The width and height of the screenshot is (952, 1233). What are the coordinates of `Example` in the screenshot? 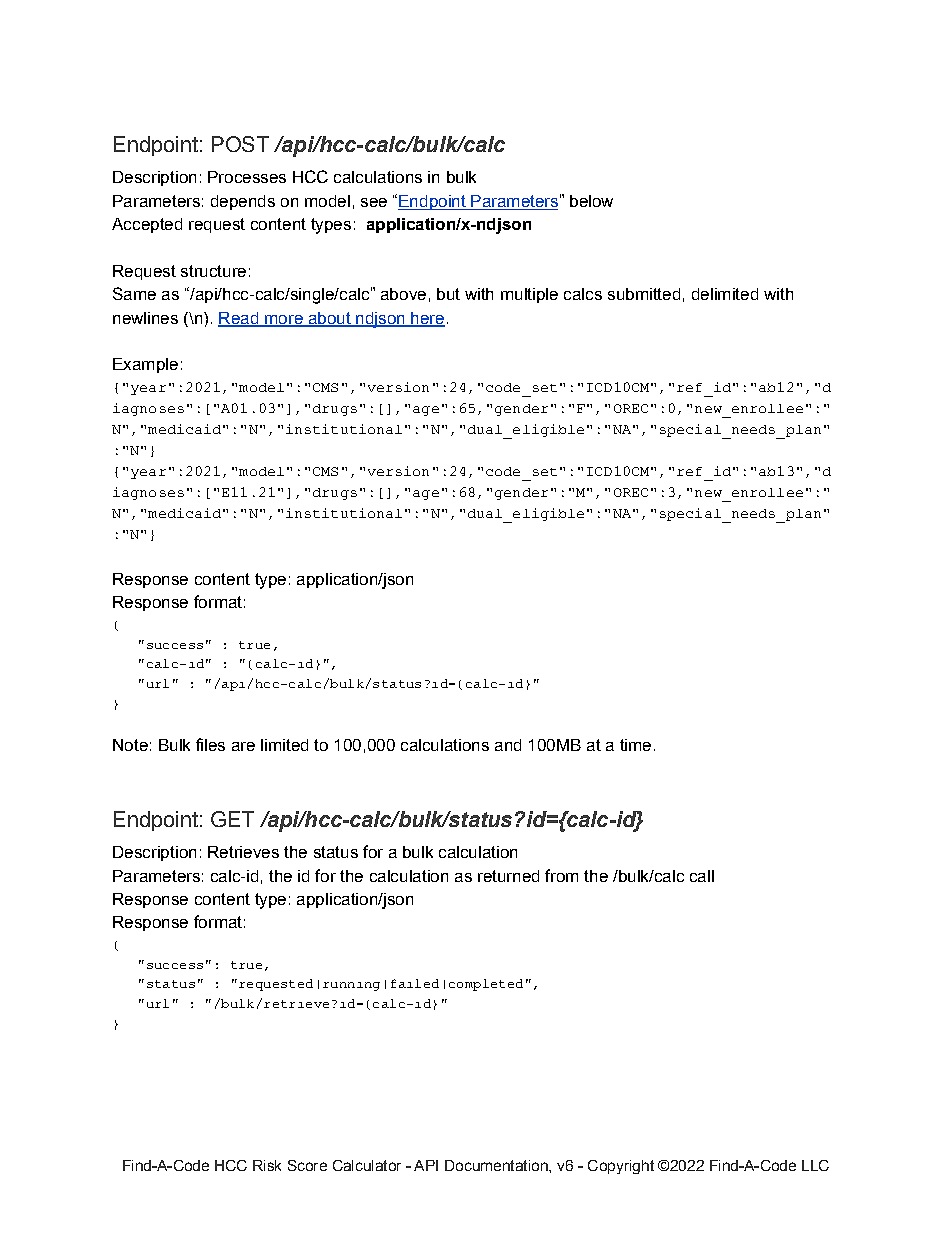 It's located at (145, 365).
